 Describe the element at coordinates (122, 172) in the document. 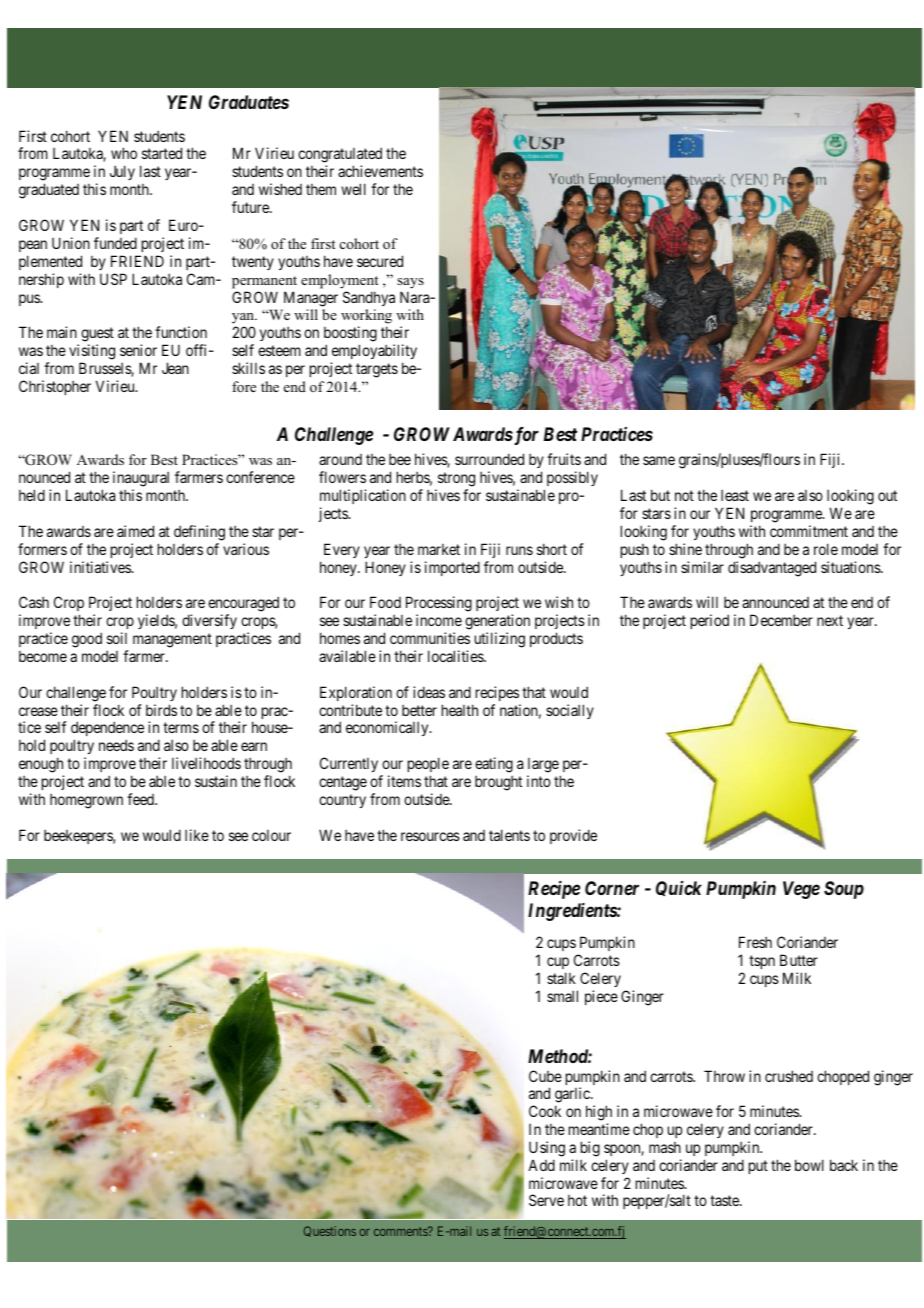

I see `July` at that location.
